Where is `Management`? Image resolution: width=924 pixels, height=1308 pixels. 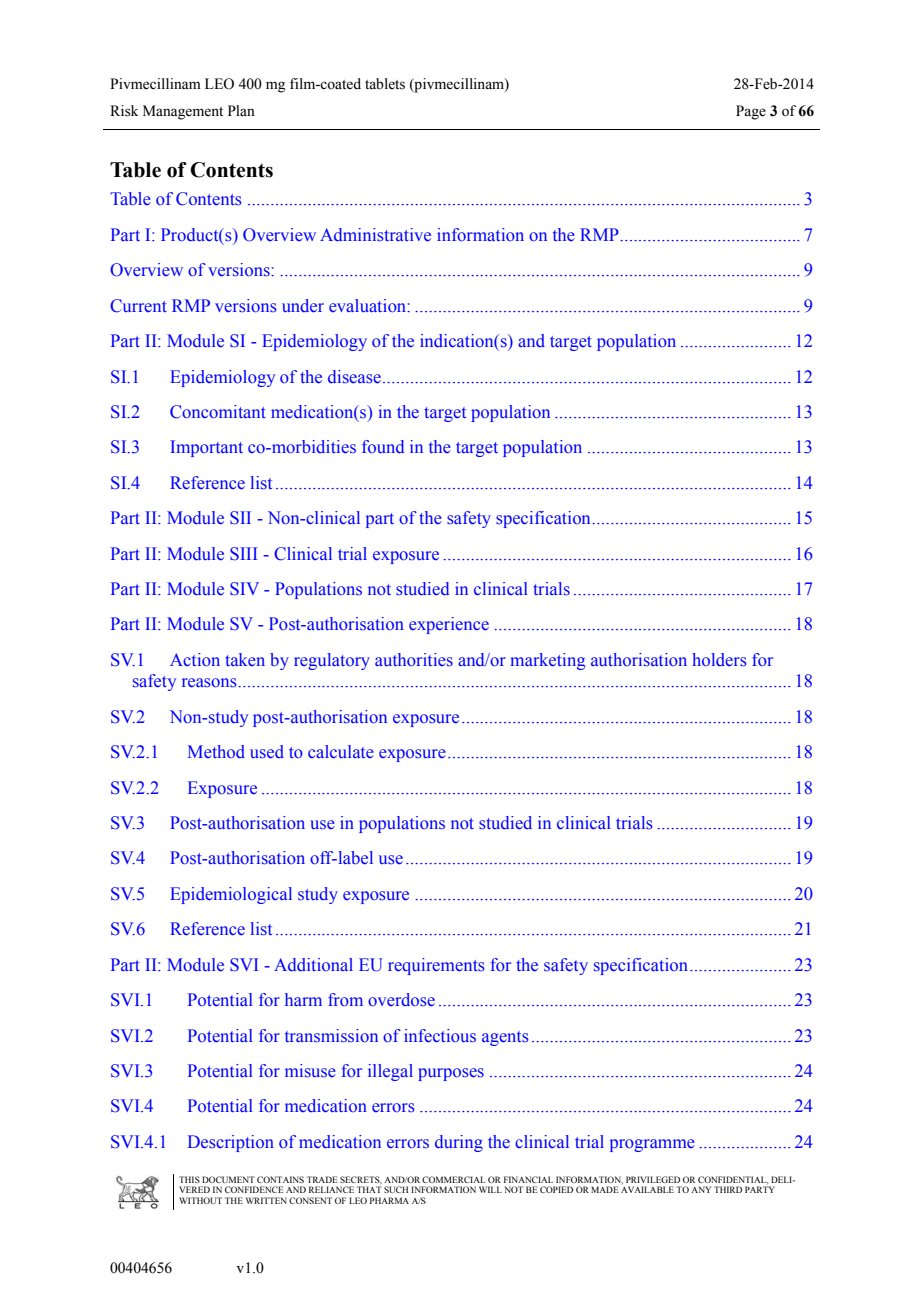 Management is located at coordinates (183, 112).
